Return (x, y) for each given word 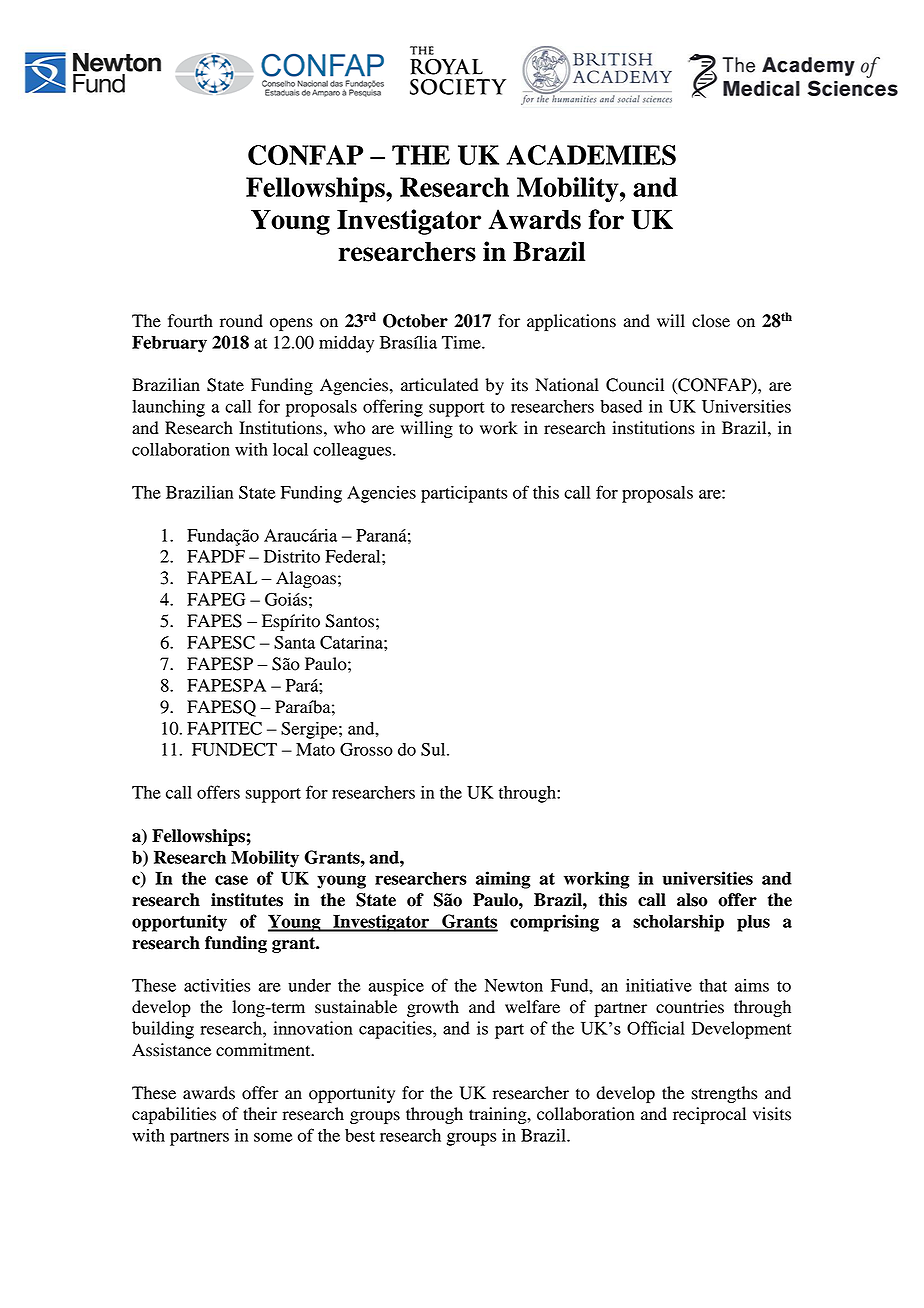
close (711, 321)
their (260, 1114)
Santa (294, 642)
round (241, 321)
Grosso (366, 749)
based (621, 406)
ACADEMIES (591, 155)
